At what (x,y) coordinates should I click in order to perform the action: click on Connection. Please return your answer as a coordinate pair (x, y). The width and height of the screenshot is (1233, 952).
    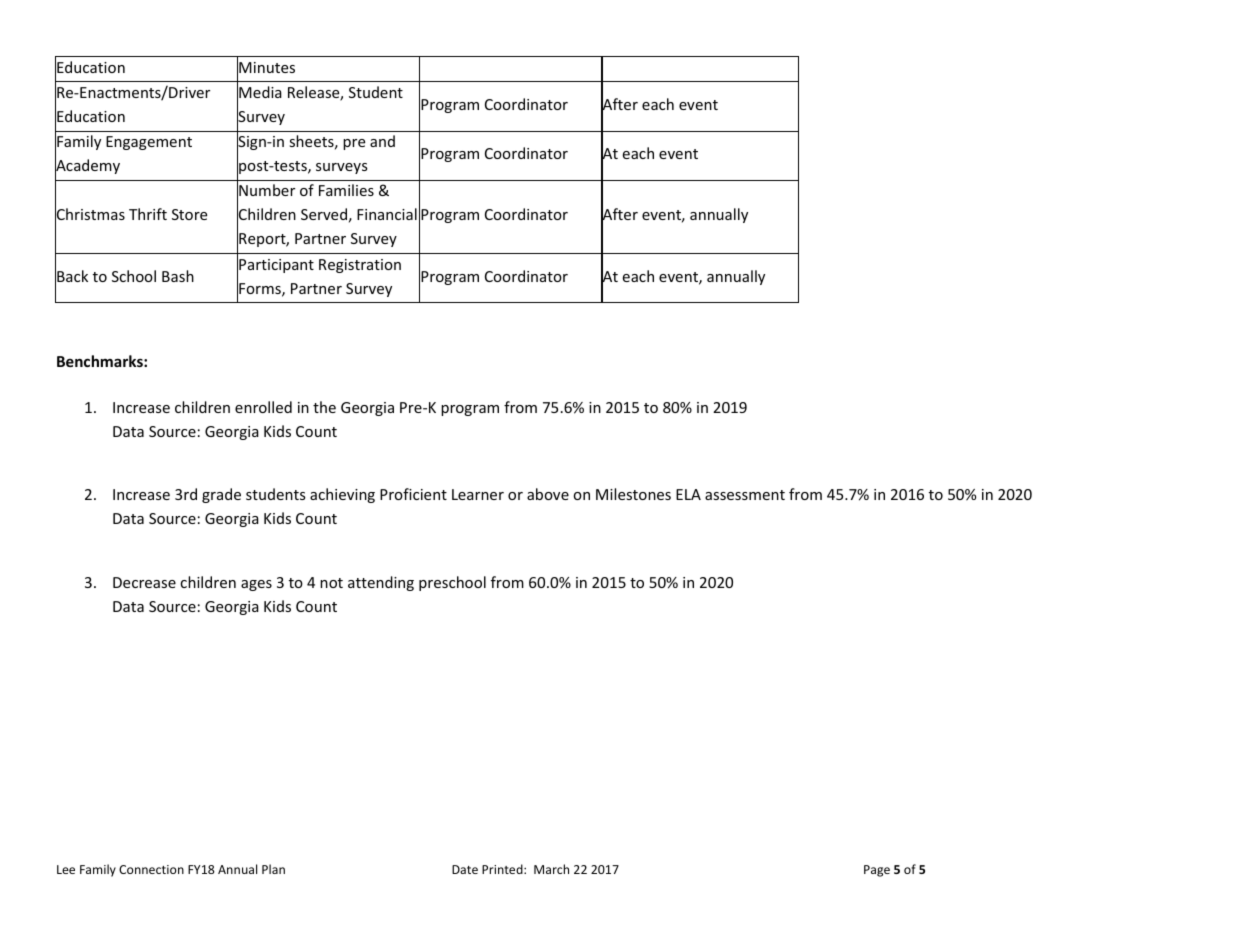
    Looking at the image, I should click on (151, 869).
